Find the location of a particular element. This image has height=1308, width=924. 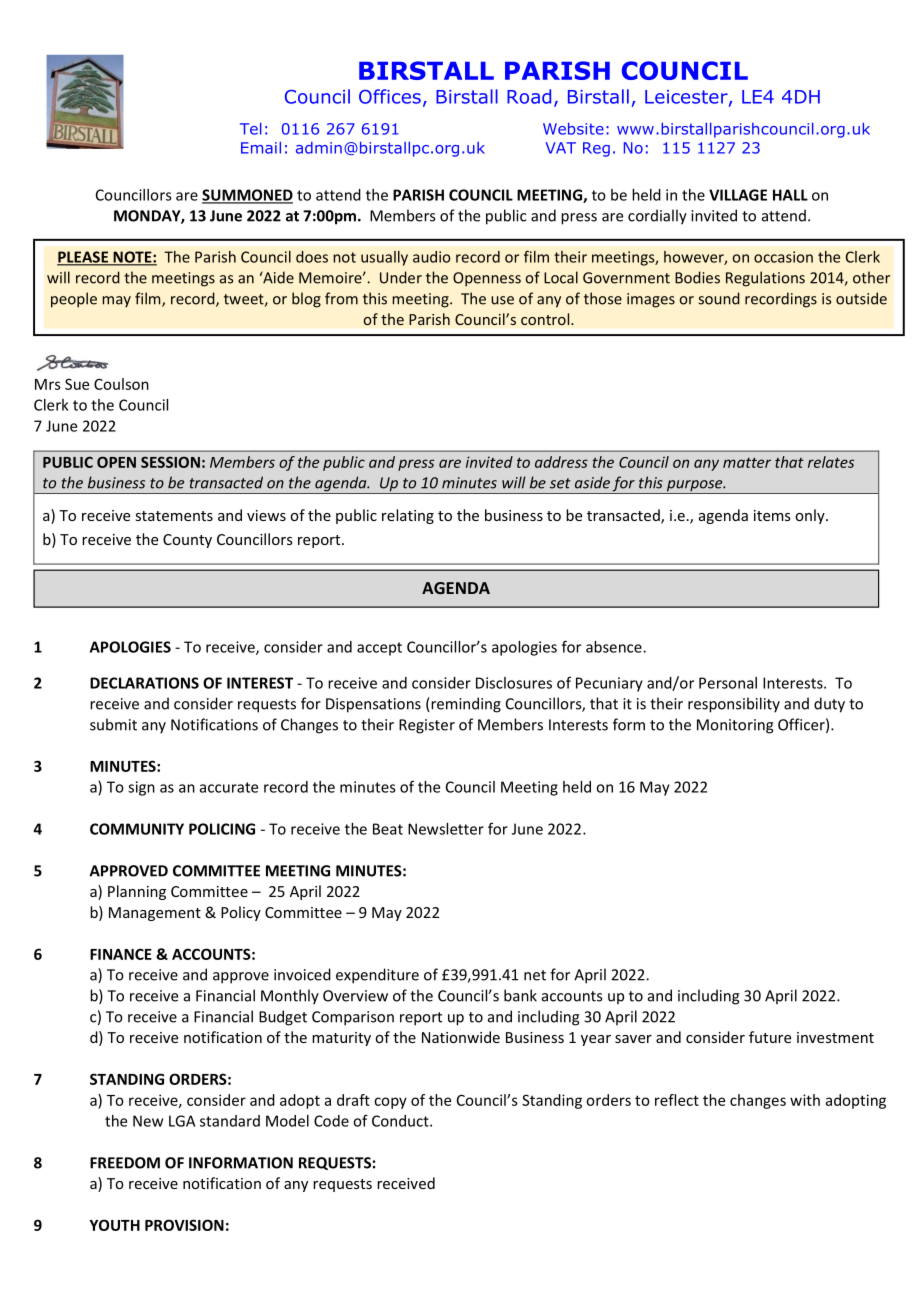

Conduct is located at coordinates (401, 1121).
